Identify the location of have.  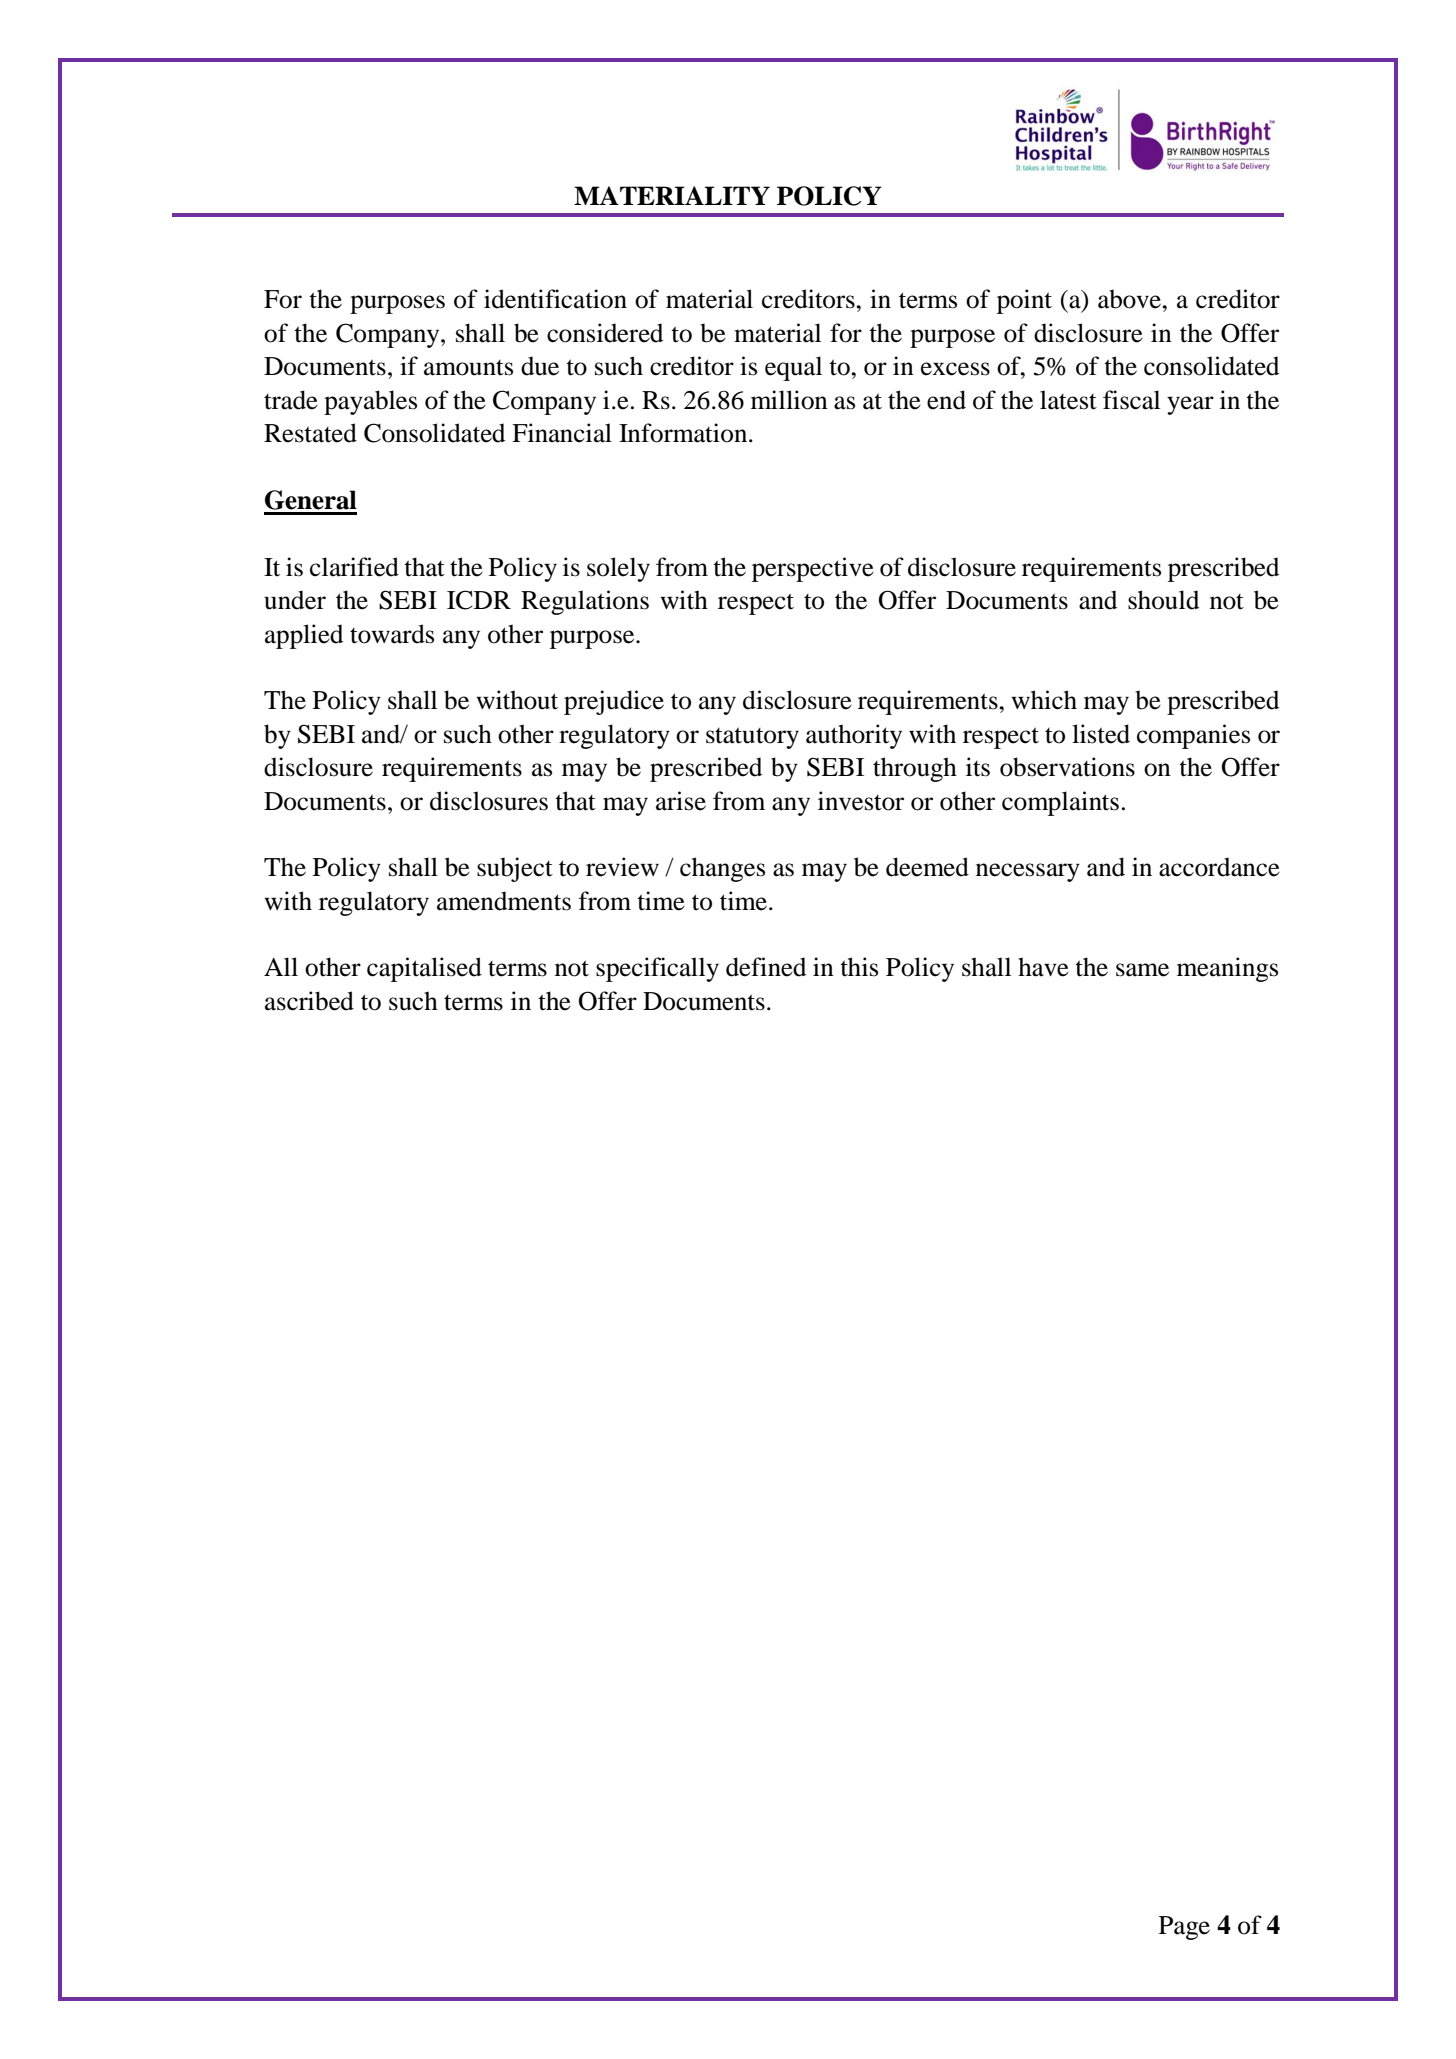
(1043, 967).
